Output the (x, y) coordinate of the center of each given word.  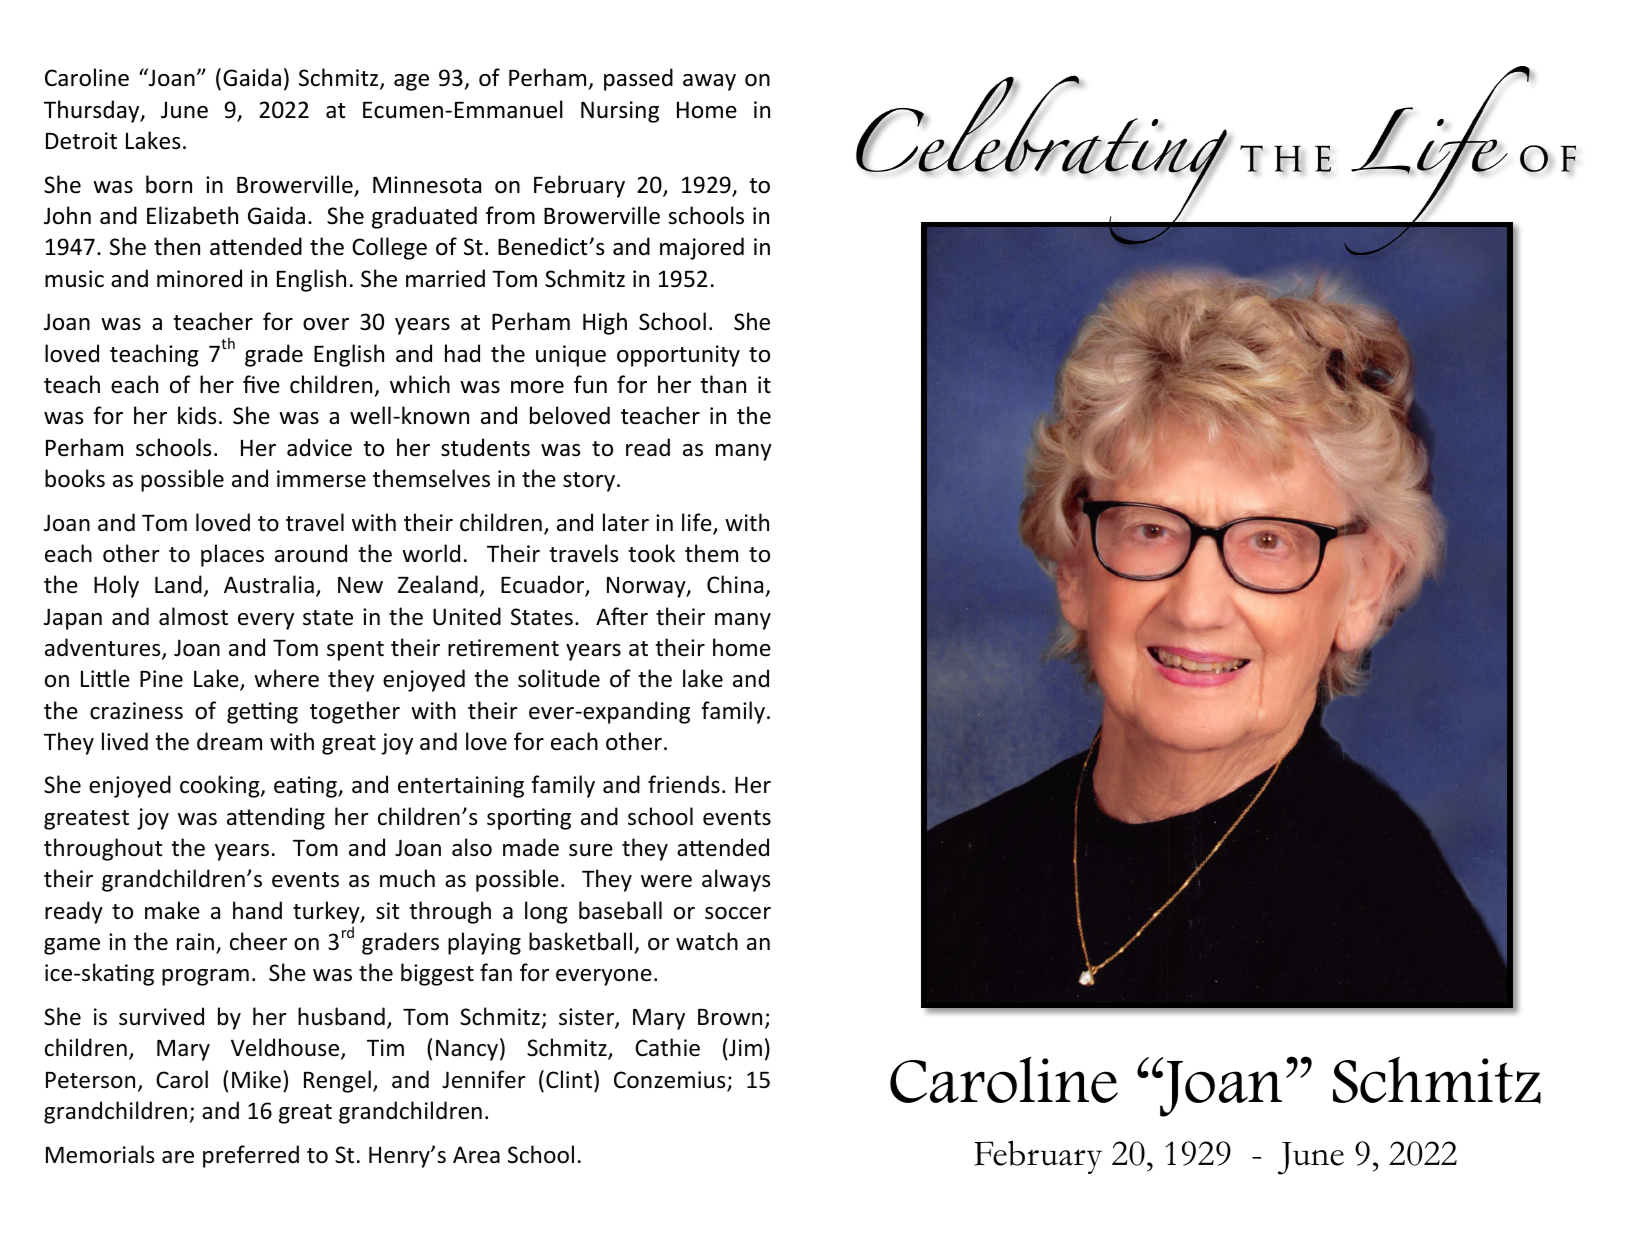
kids (197, 415)
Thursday (93, 111)
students (485, 447)
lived (125, 741)
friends (684, 784)
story (589, 482)
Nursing (620, 112)
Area (476, 1155)
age (411, 82)
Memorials (100, 1154)
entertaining (461, 787)
